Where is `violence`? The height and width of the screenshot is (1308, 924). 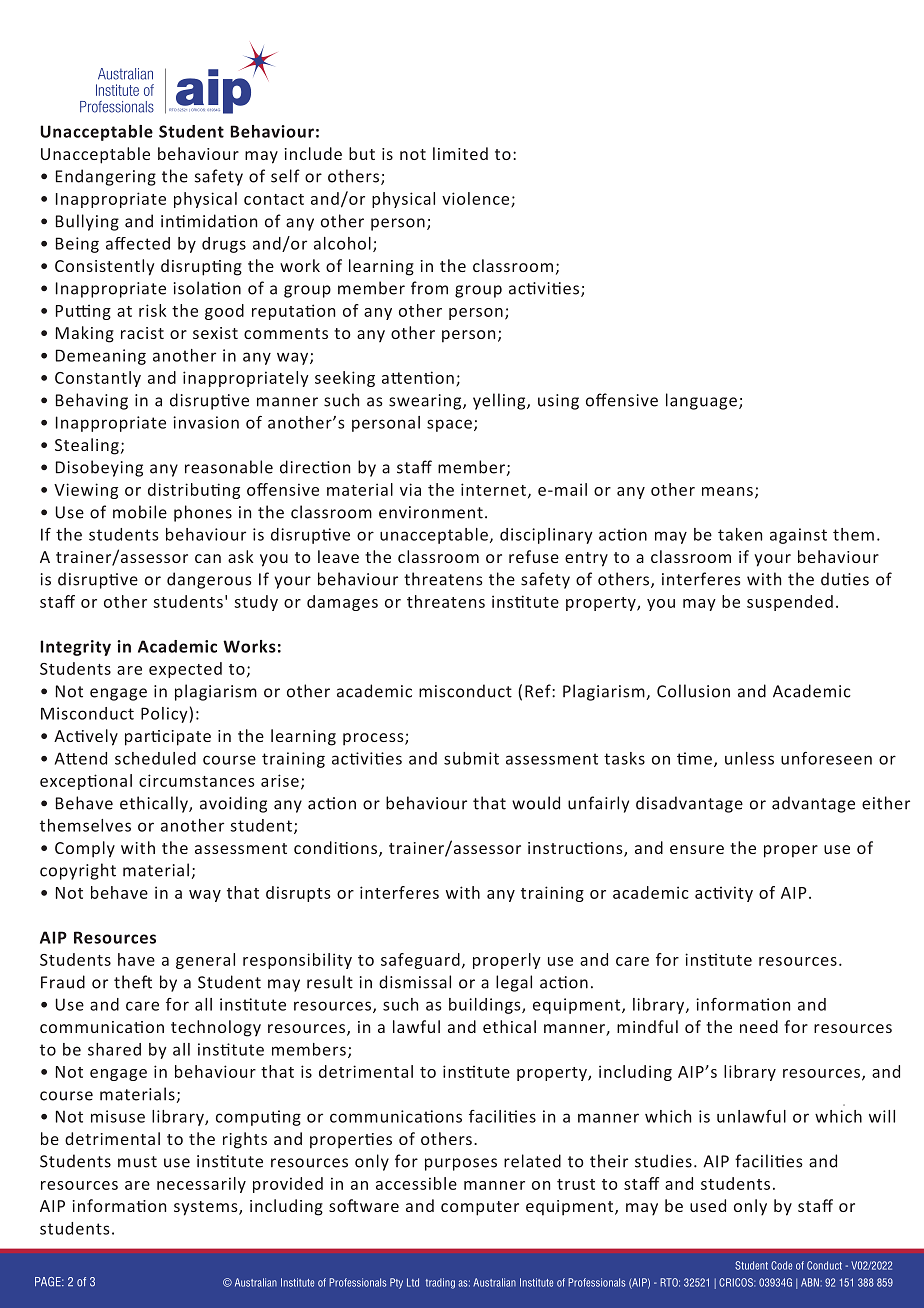
violence is located at coordinates (477, 199).
